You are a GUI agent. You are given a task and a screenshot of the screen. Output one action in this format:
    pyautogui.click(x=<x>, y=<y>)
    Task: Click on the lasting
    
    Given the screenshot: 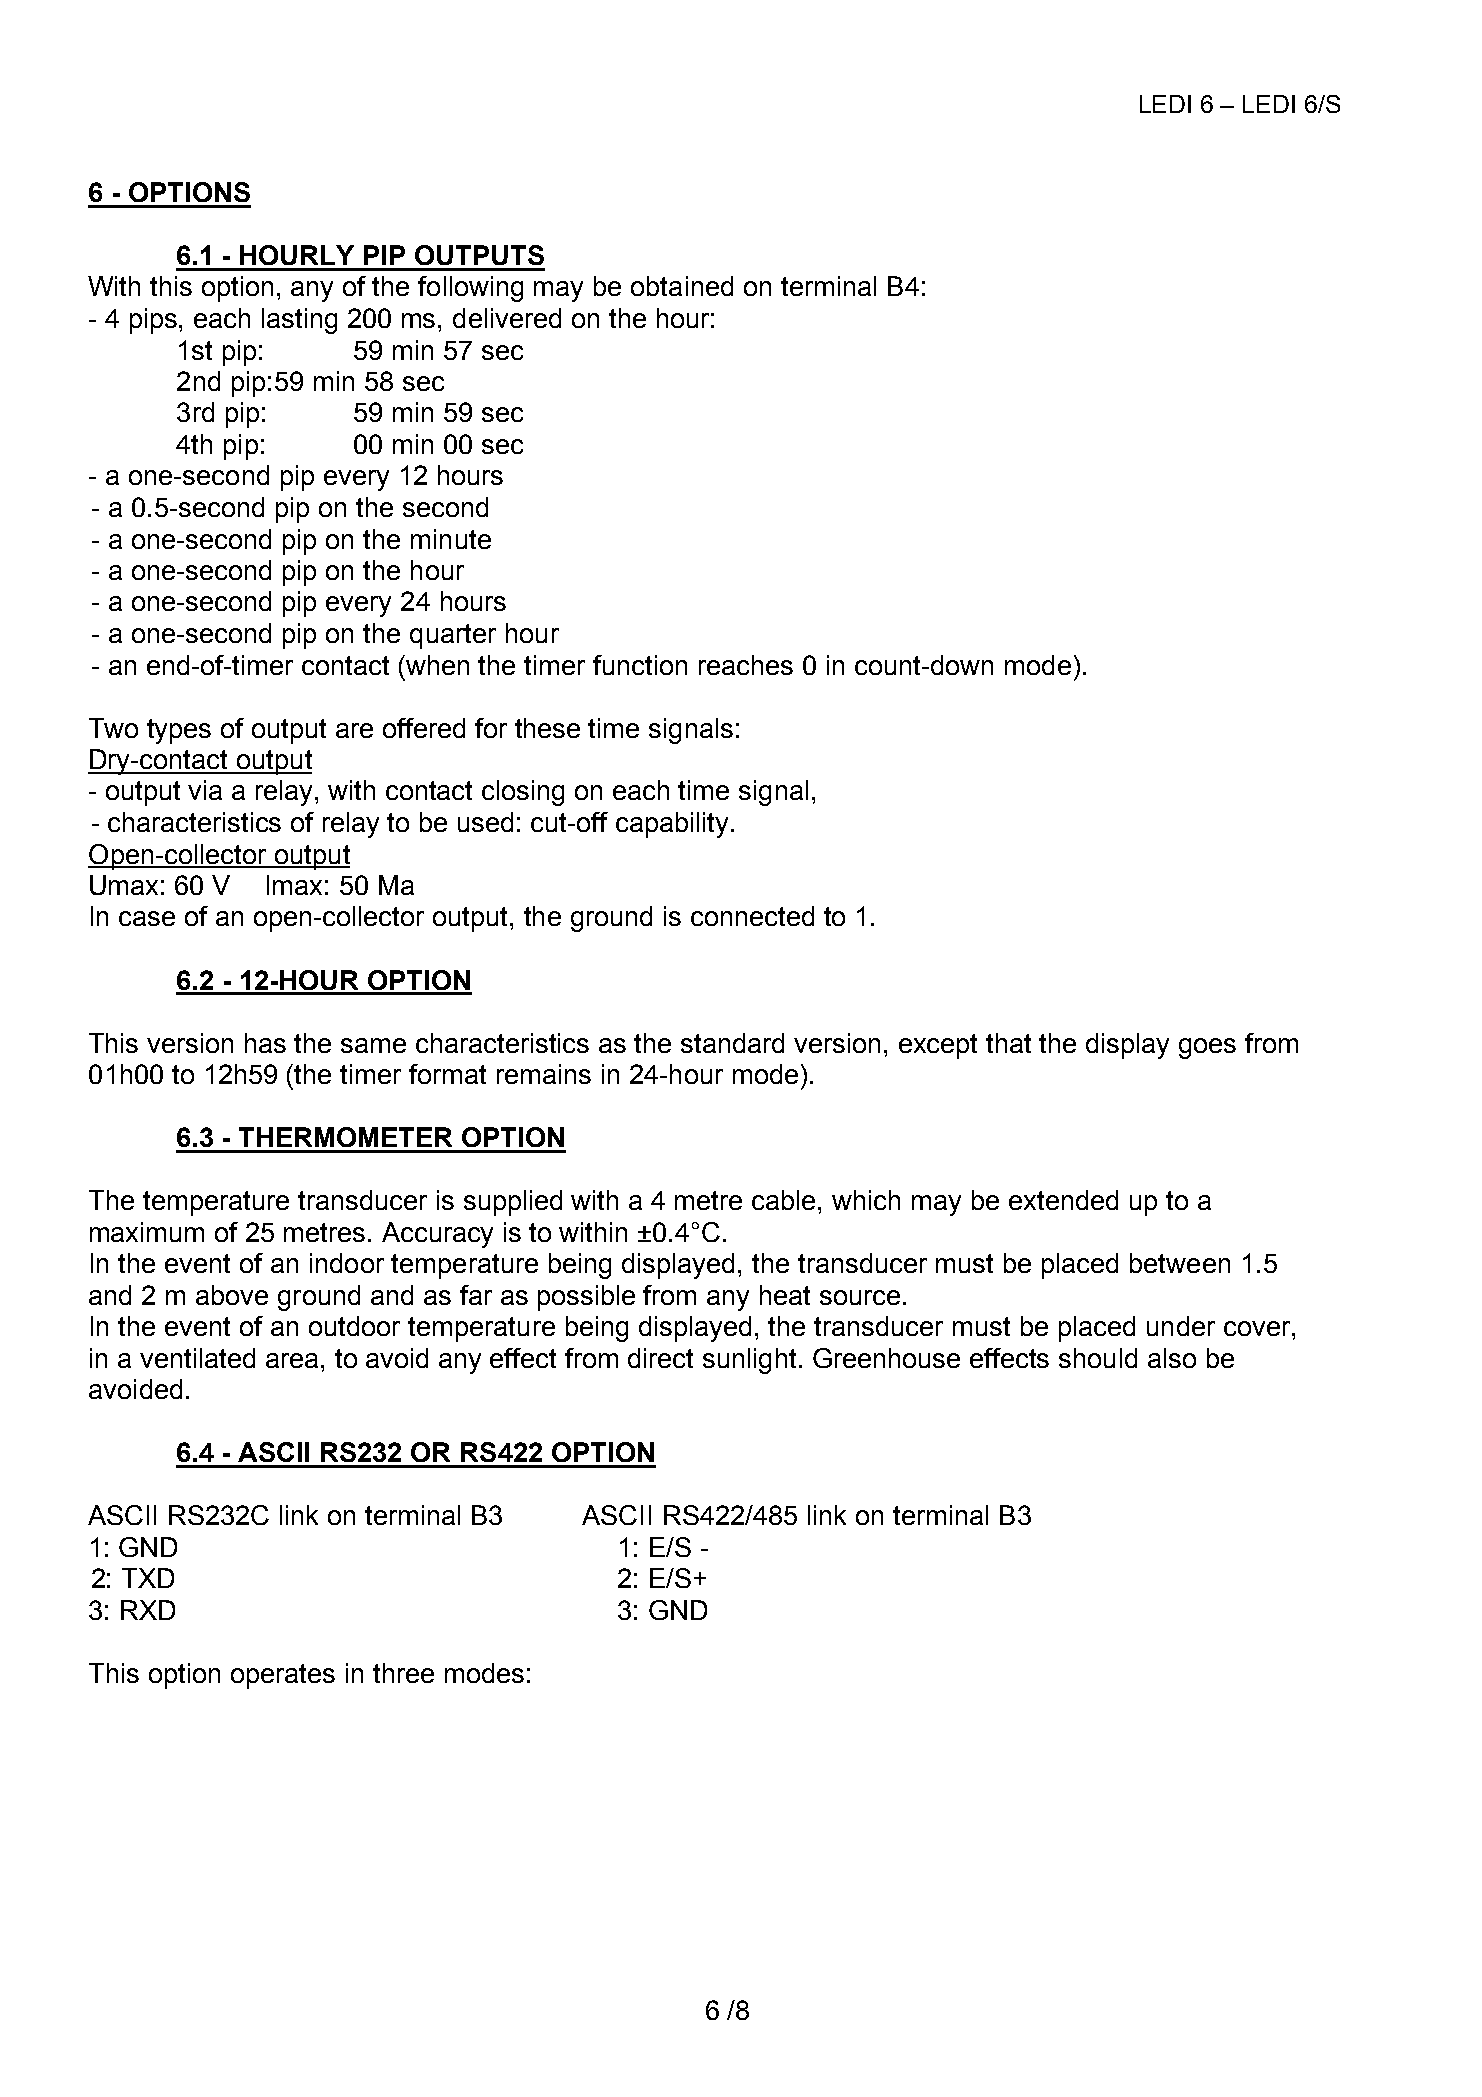 What is the action you would take?
    pyautogui.click(x=299, y=321)
